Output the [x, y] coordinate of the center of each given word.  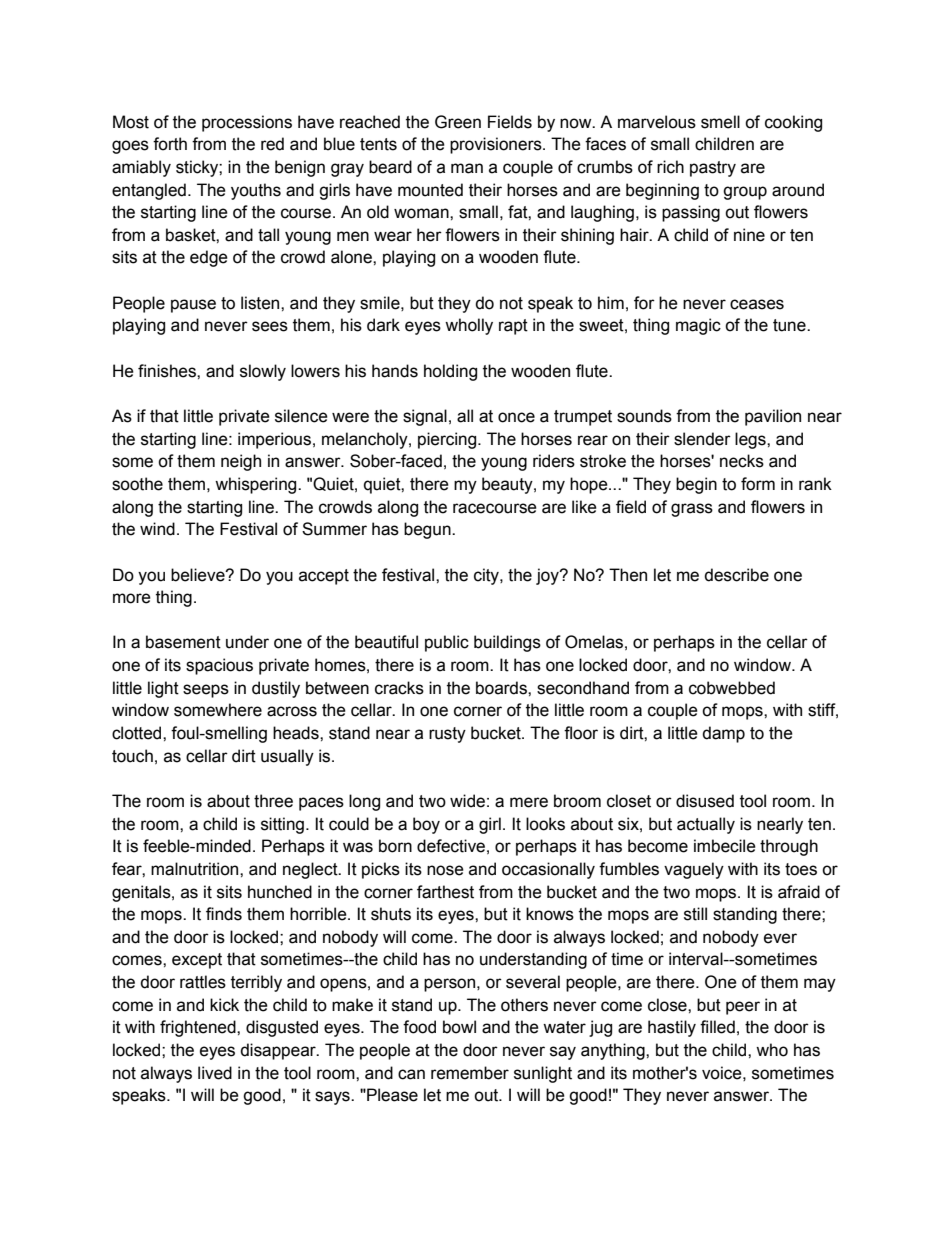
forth [170, 144]
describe [736, 575]
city [487, 576]
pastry [713, 169]
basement [183, 642]
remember [470, 1073]
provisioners [497, 145]
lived [215, 1073]
